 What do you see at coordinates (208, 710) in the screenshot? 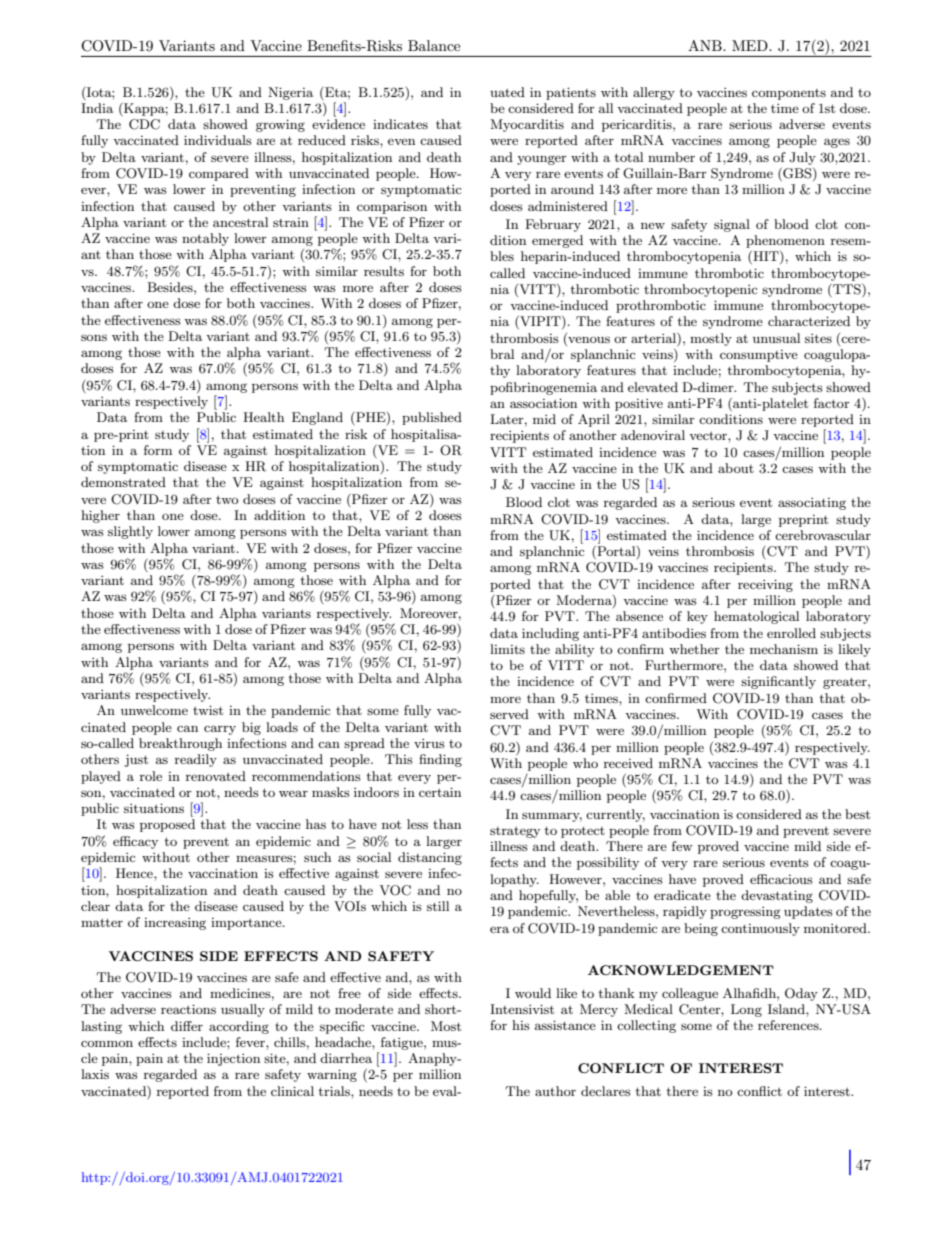
I see `twist` at bounding box center [208, 710].
